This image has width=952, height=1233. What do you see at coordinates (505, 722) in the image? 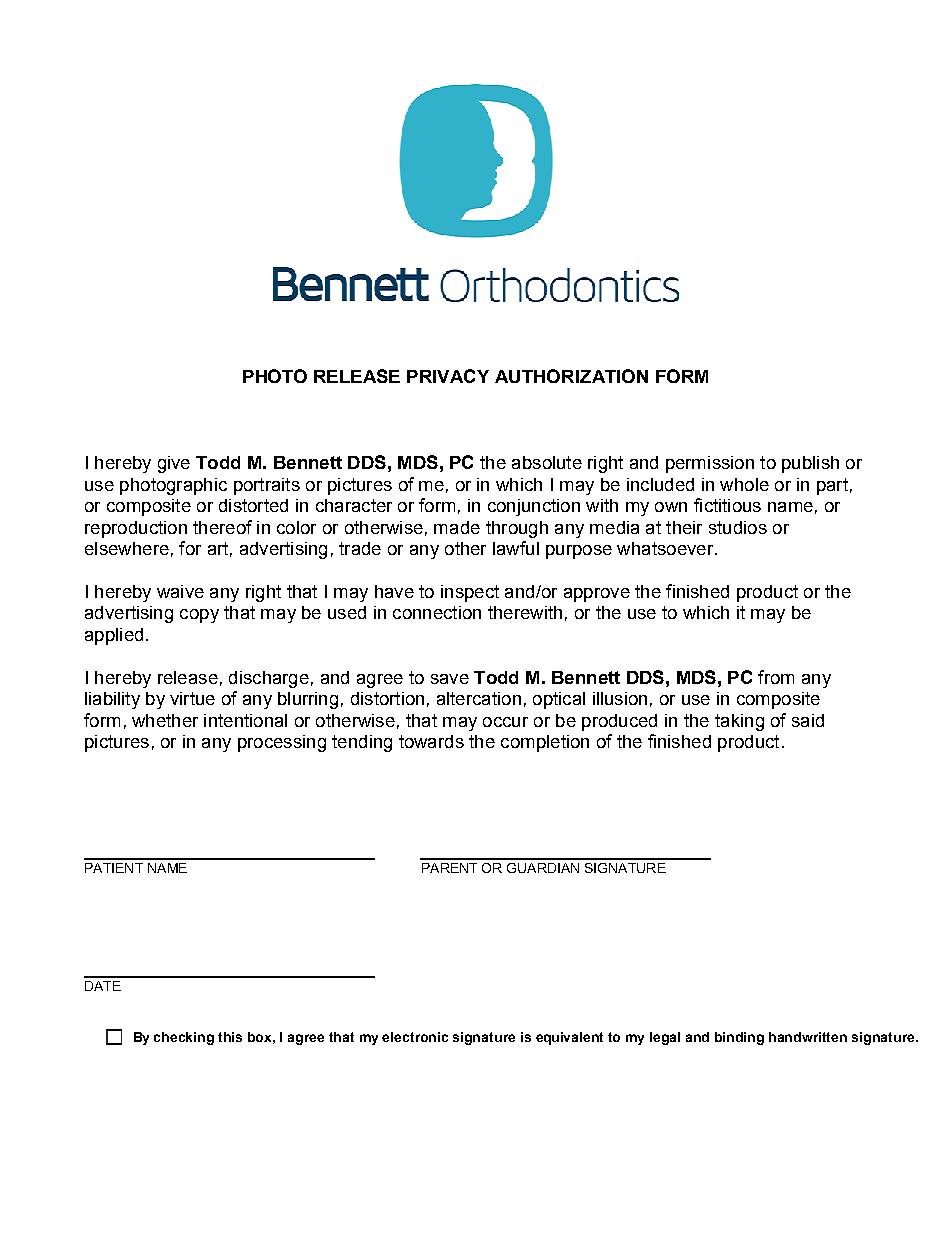
I see `occur` at bounding box center [505, 722].
